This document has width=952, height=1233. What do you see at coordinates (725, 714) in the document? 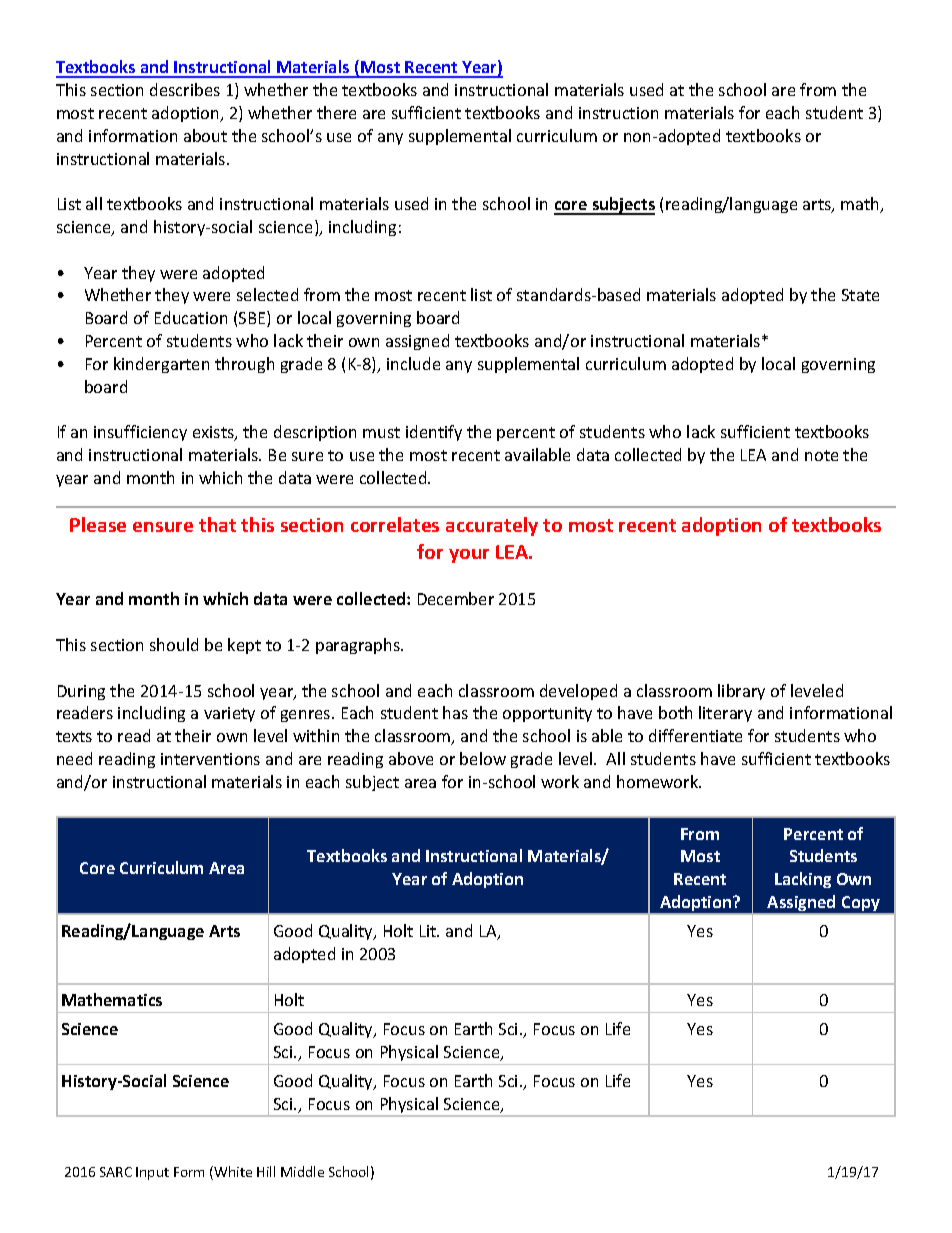
I see `literary` at bounding box center [725, 714].
